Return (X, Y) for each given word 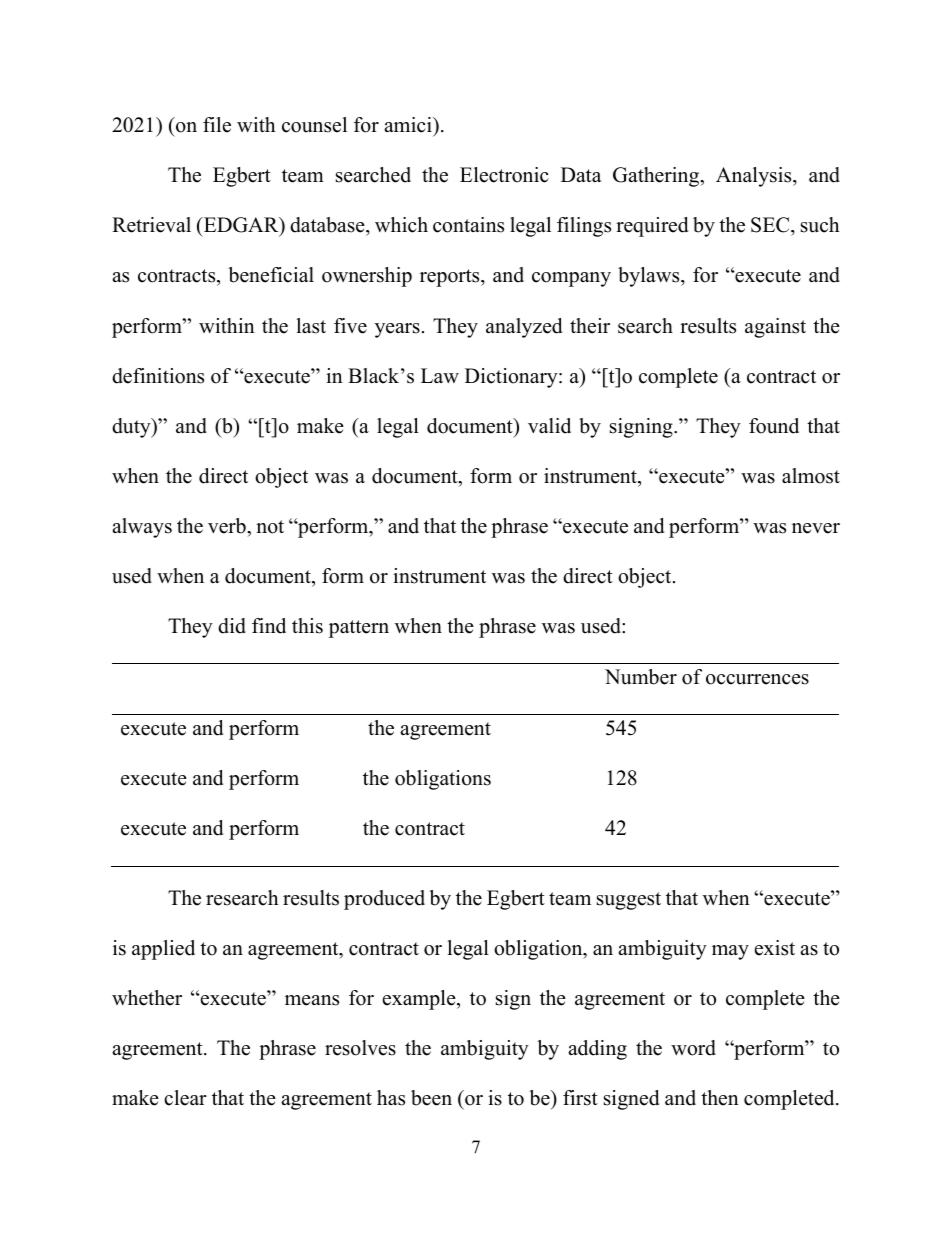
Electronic (504, 175)
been (431, 1098)
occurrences (757, 679)
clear (185, 1098)
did (232, 626)
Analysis (755, 177)
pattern (359, 629)
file (217, 125)
